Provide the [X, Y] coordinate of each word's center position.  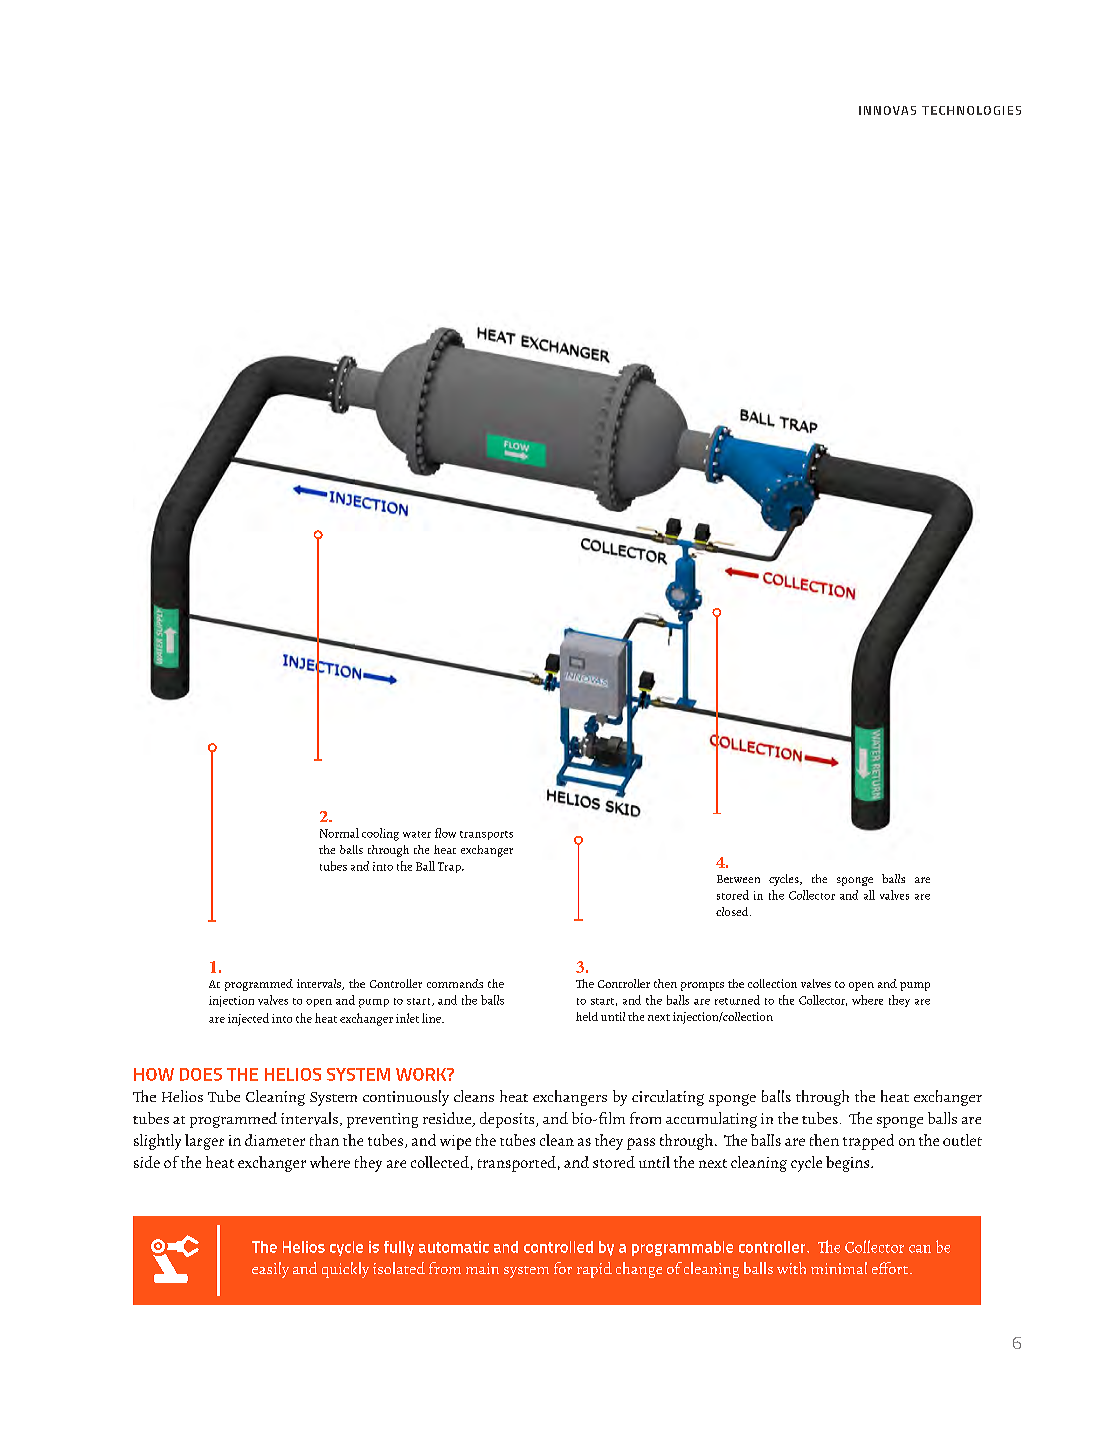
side [147, 1162]
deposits [508, 1120]
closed [733, 911]
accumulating [711, 1120]
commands [455, 983]
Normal [339, 833]
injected [248, 1019]
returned [737, 1000]
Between [738, 879]
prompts [702, 986]
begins [849, 1164]
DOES [201, 1074]
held [587, 1016]
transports [486, 835]
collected [440, 1162]
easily [270, 1270]
